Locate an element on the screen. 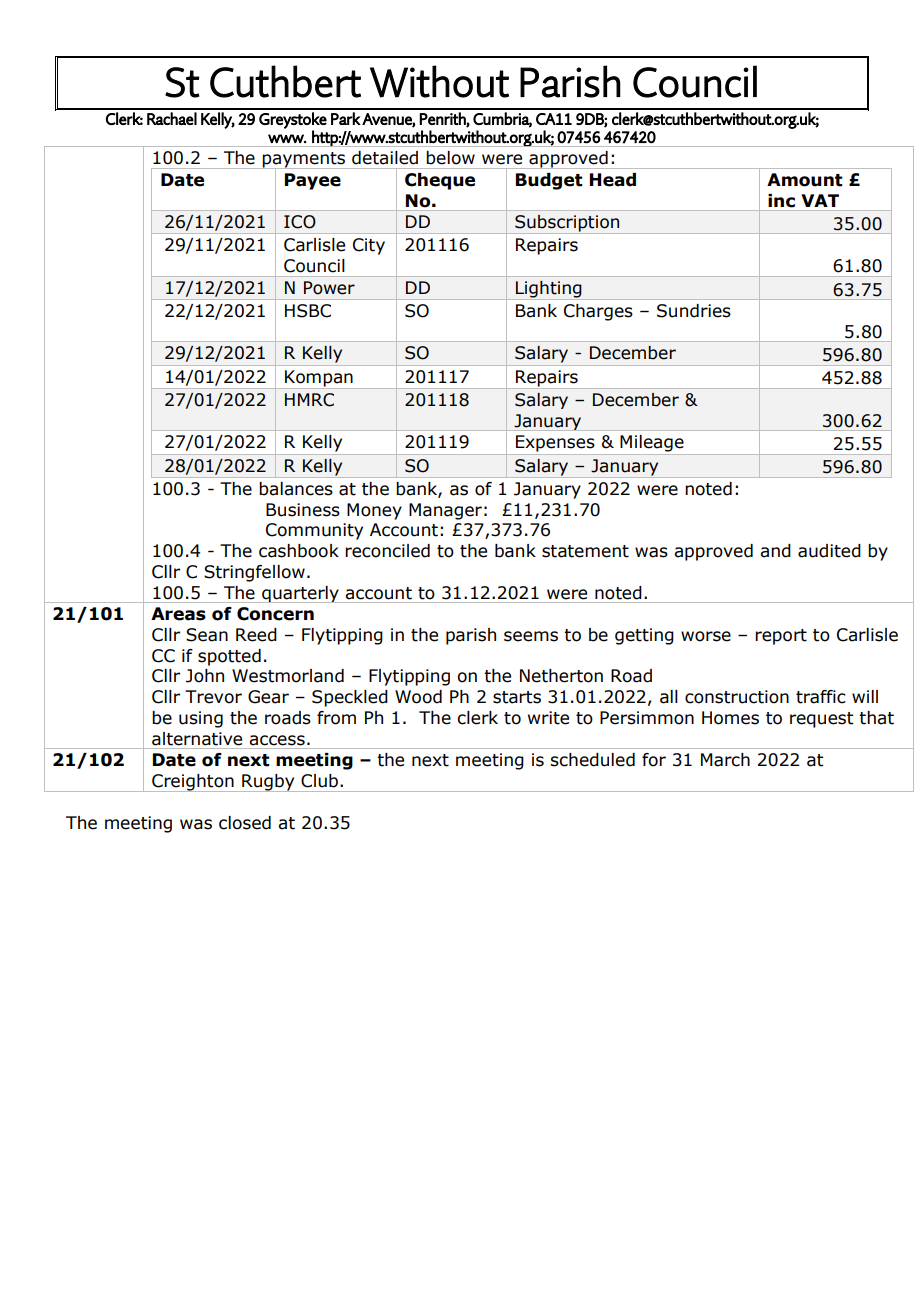 This screenshot has height=1307, width=924. Amount is located at coordinates (805, 180).
